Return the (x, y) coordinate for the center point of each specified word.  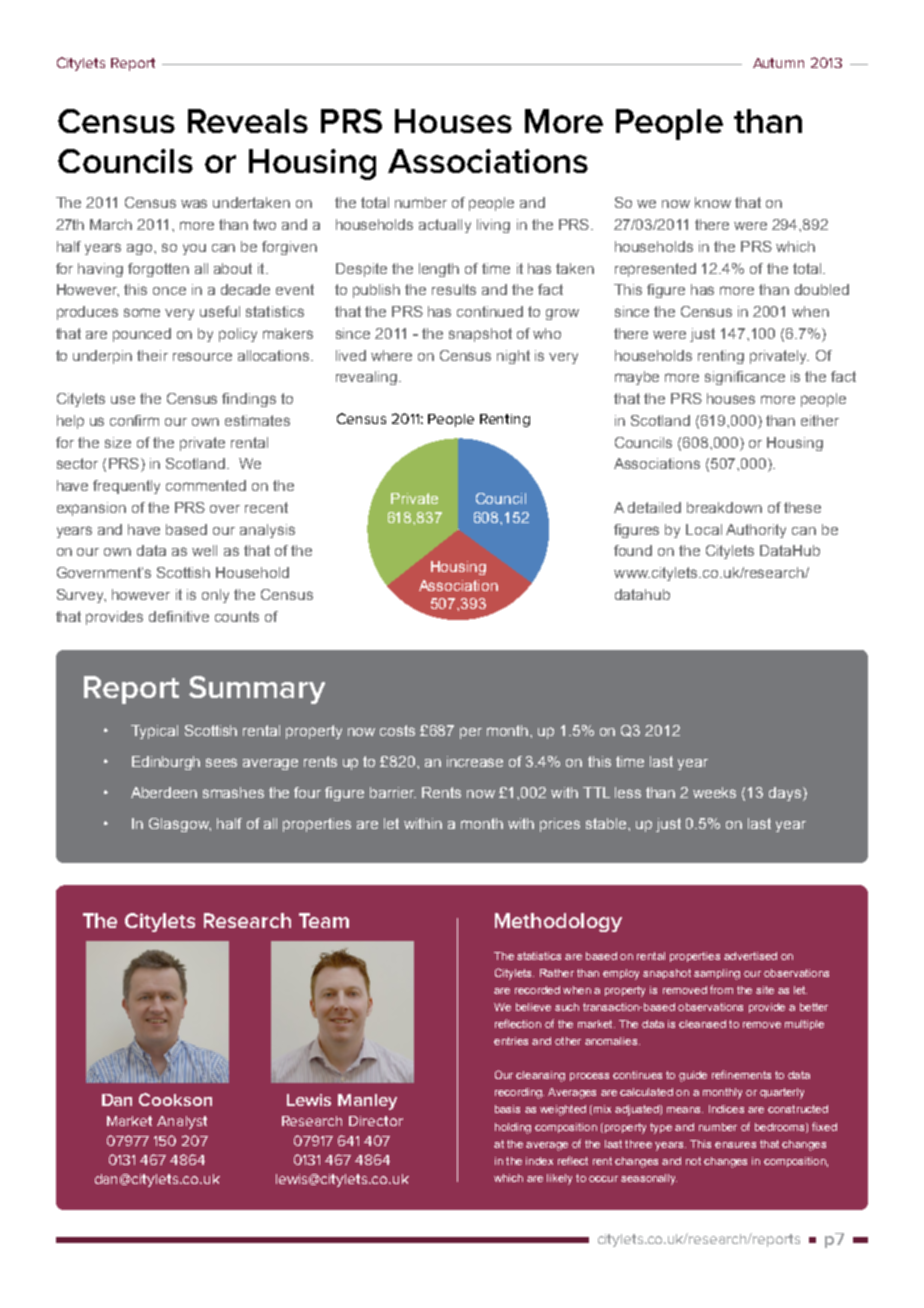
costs (397, 730)
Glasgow (180, 825)
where (391, 355)
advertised (750, 956)
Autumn (778, 63)
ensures (735, 1145)
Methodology (558, 922)
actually (445, 226)
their (152, 355)
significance (745, 378)
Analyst (182, 1122)
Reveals (248, 121)
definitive (179, 616)
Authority (756, 531)
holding (513, 1128)
